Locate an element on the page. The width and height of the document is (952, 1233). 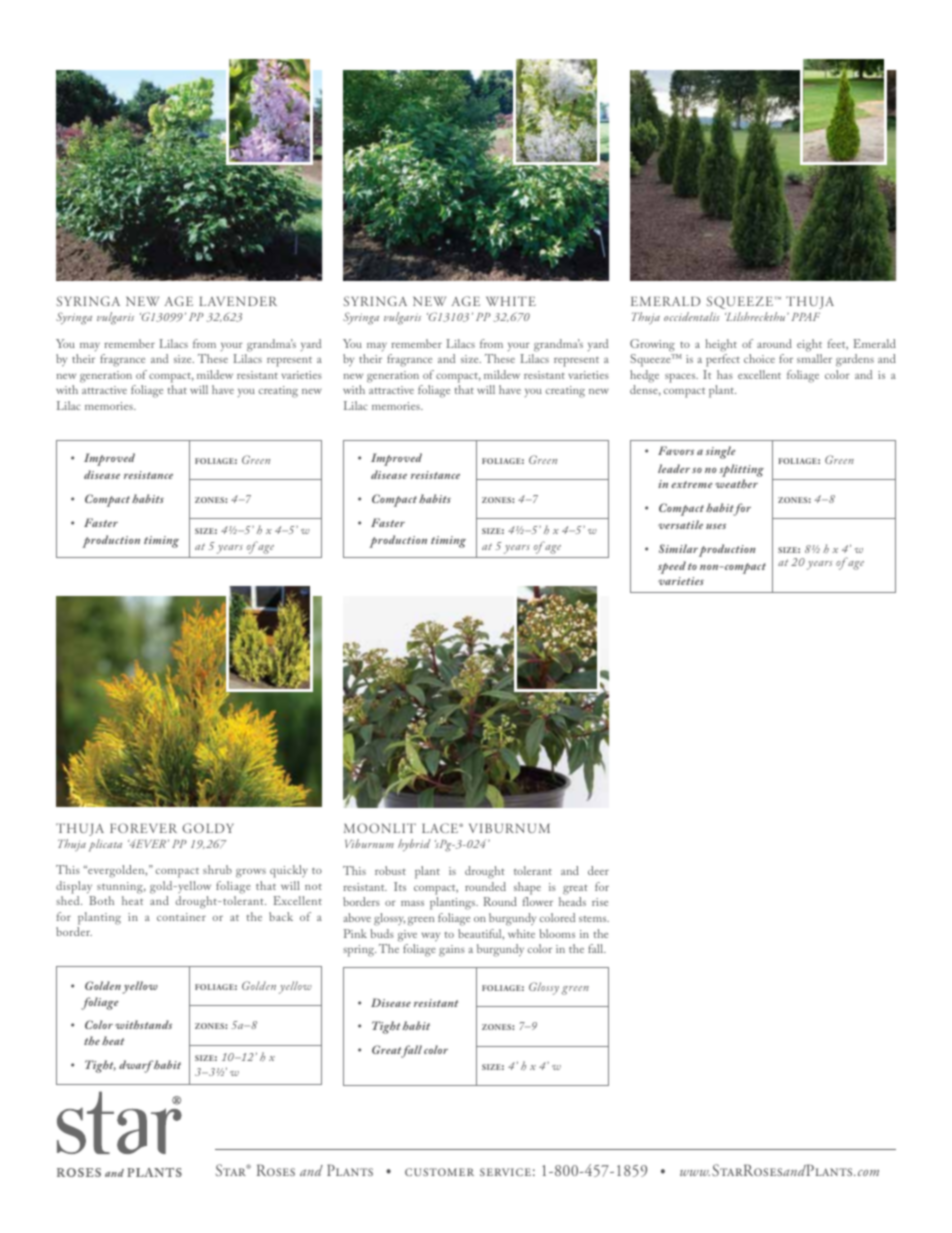
shrub is located at coordinates (217, 869).
